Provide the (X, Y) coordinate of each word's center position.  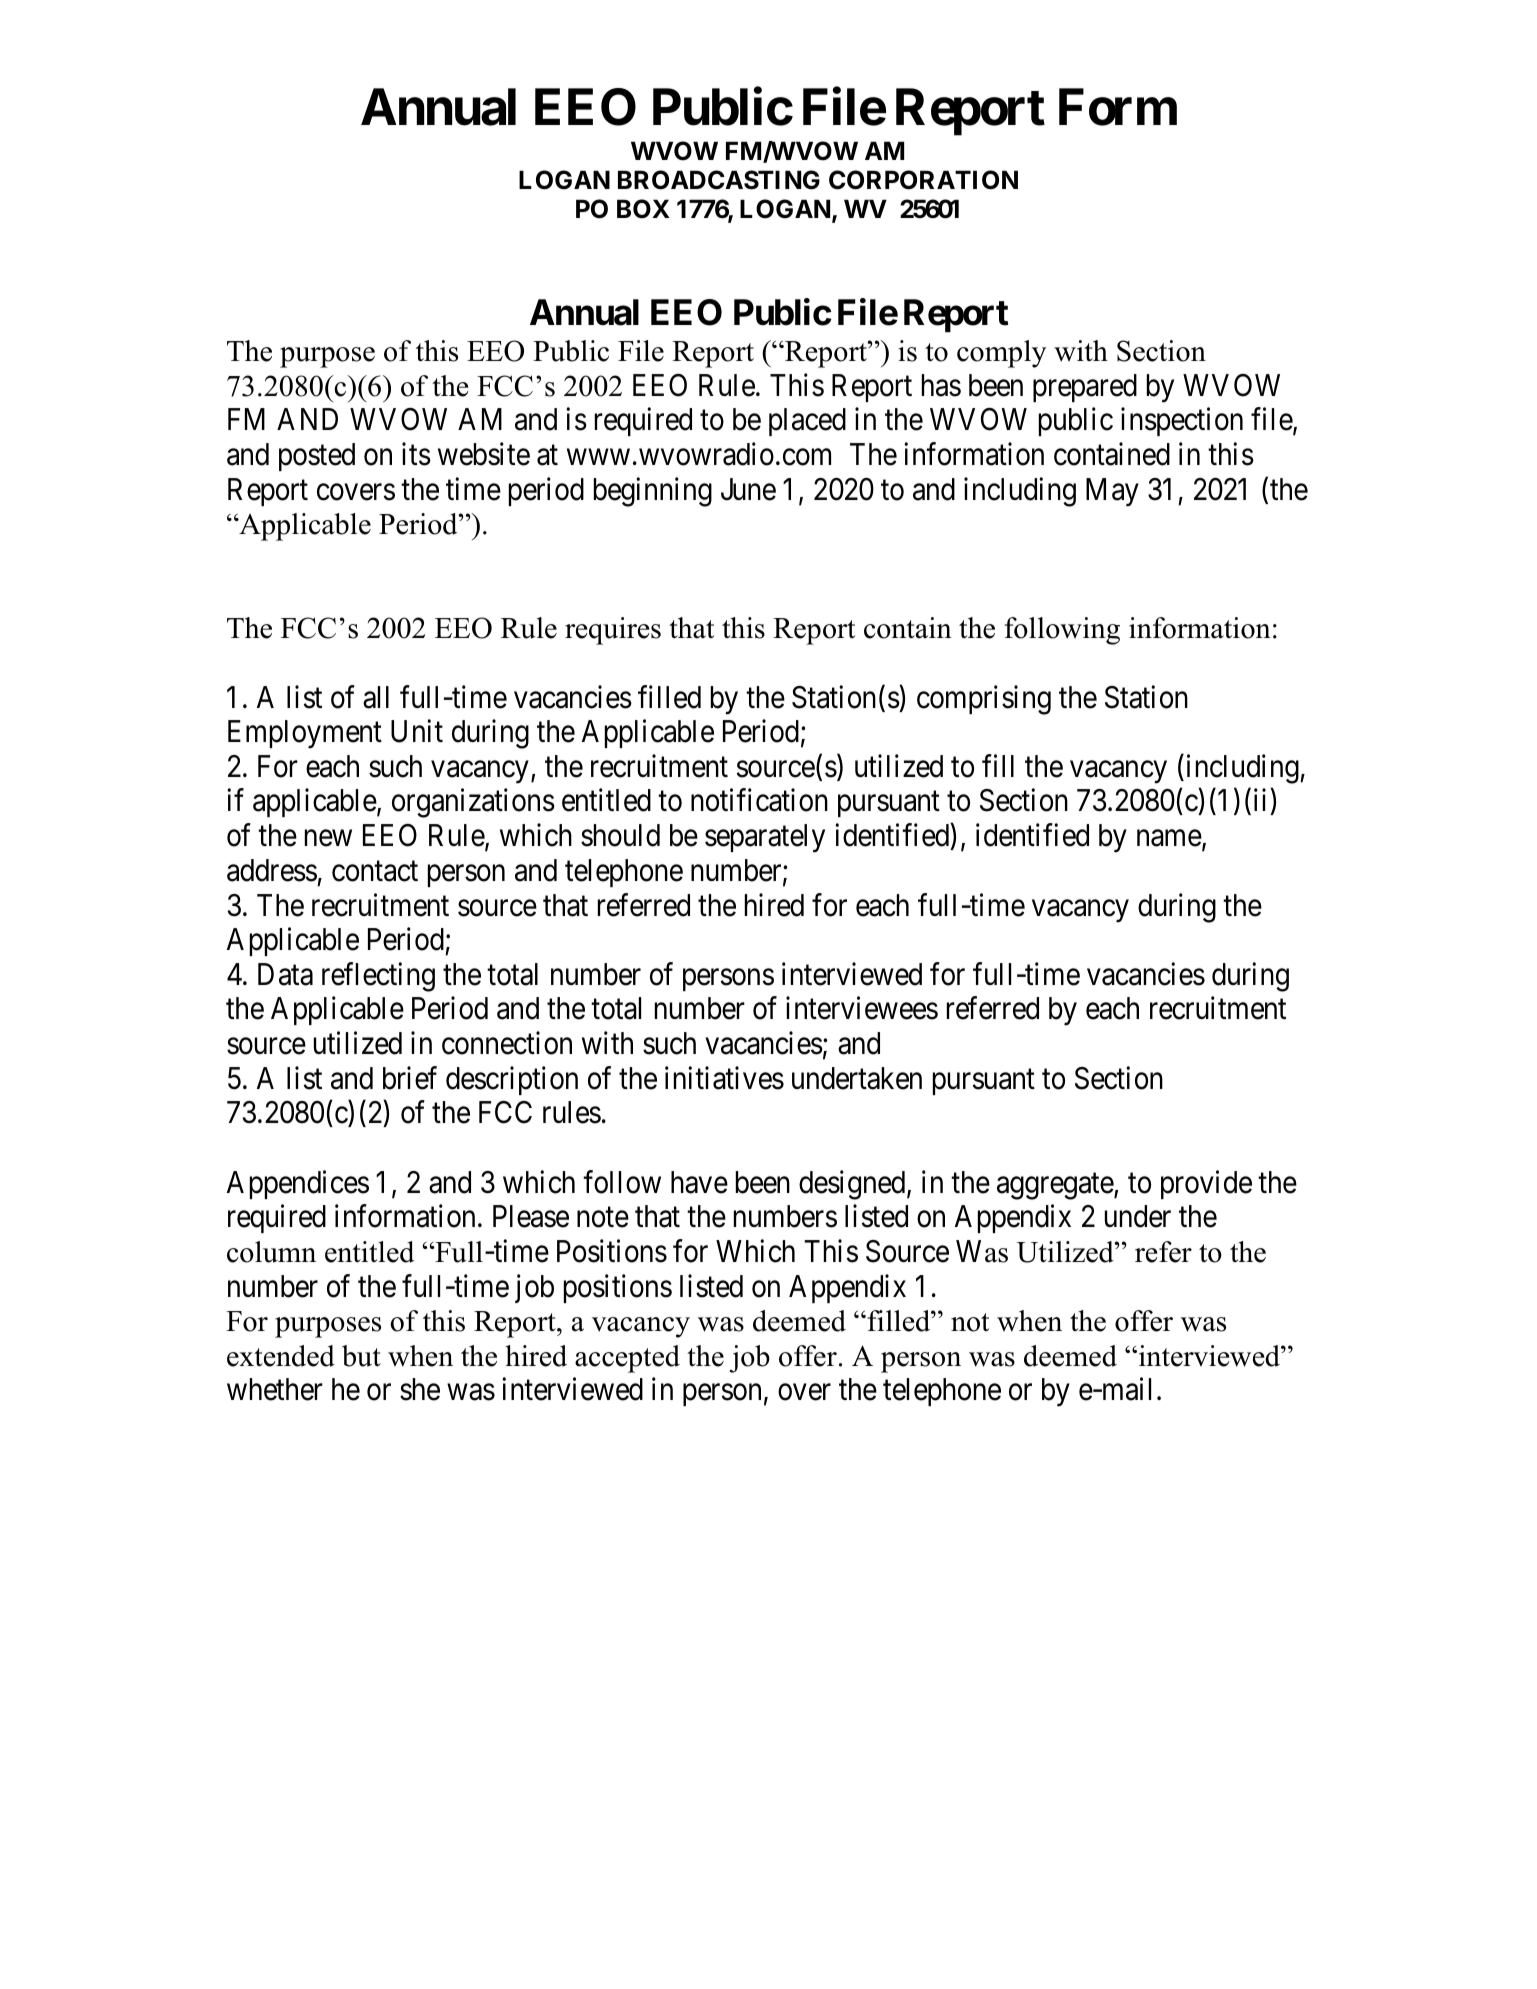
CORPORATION (923, 180)
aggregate (1056, 1186)
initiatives (724, 1078)
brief (410, 1078)
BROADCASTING (719, 180)
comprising (984, 700)
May (1112, 492)
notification (759, 800)
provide (1206, 1184)
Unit (417, 731)
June (748, 489)
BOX (643, 209)
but (361, 1356)
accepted (627, 1359)
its (416, 454)
